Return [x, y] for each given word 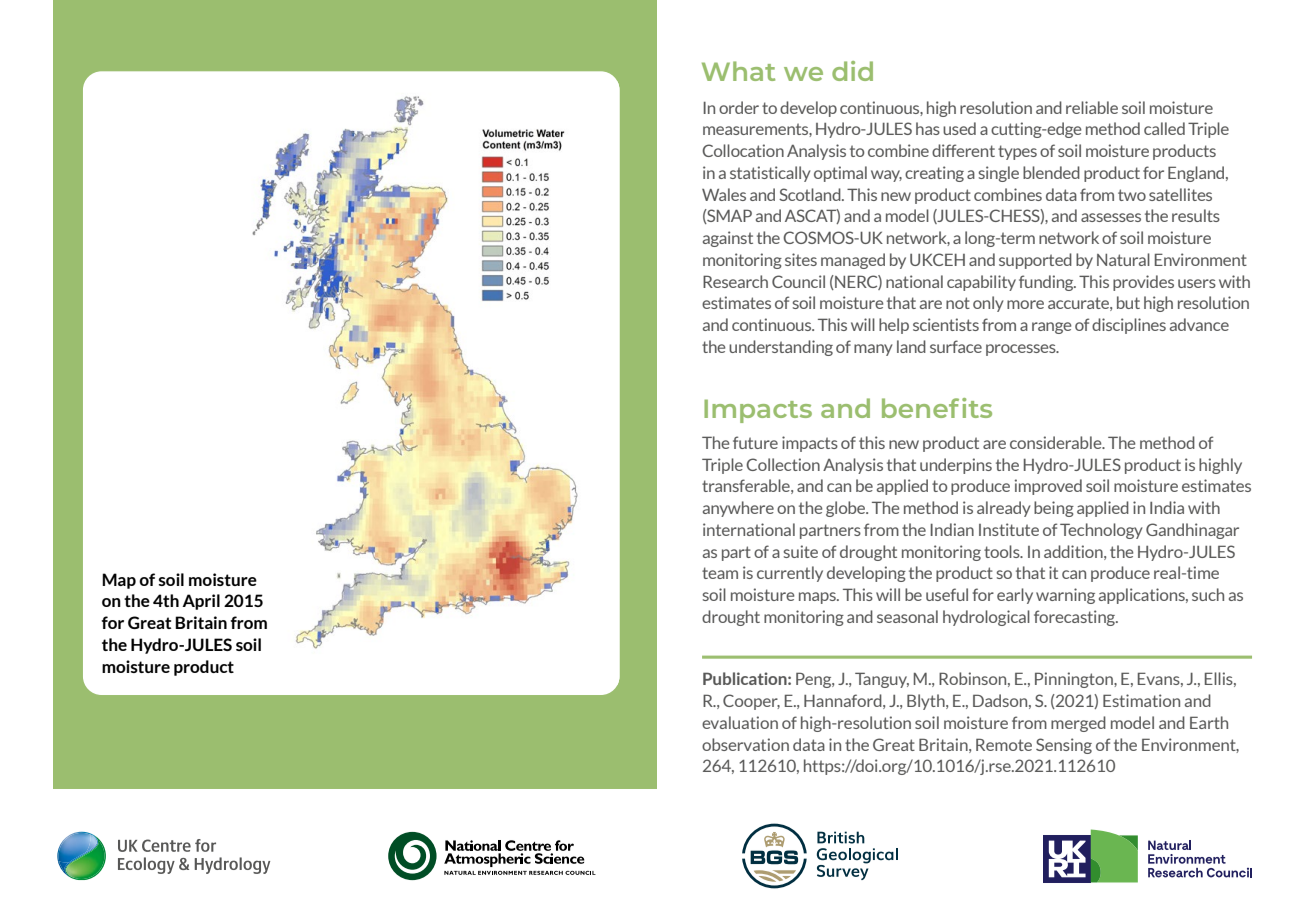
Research [735, 281]
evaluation [740, 722]
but [1128, 302]
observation [745, 744]
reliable [1092, 107]
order [739, 107]
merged [1078, 724]
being [1054, 509]
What [738, 71]
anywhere [738, 509]
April [201, 602]
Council [798, 281]
